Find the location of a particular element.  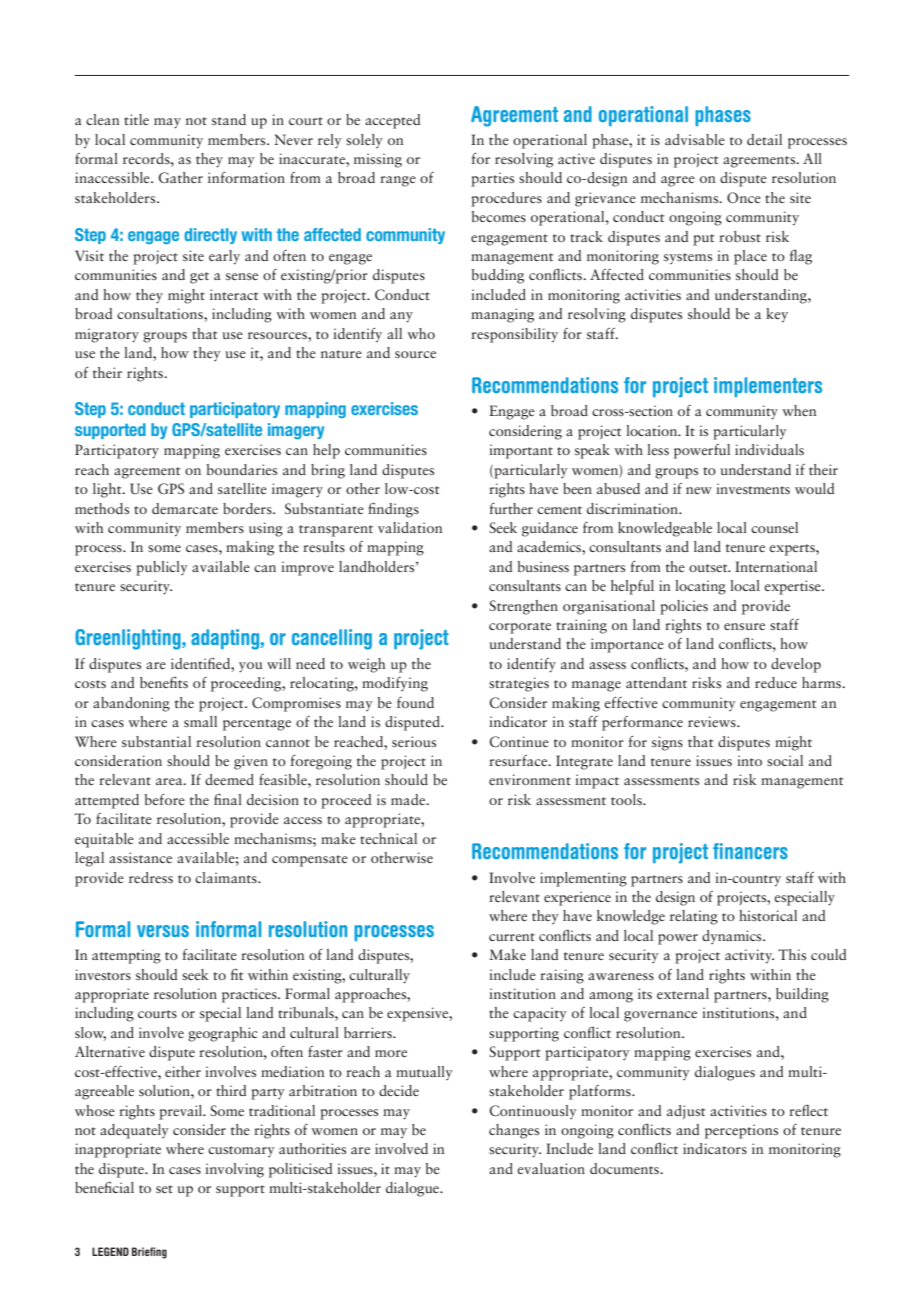

parties is located at coordinates (492, 179).
